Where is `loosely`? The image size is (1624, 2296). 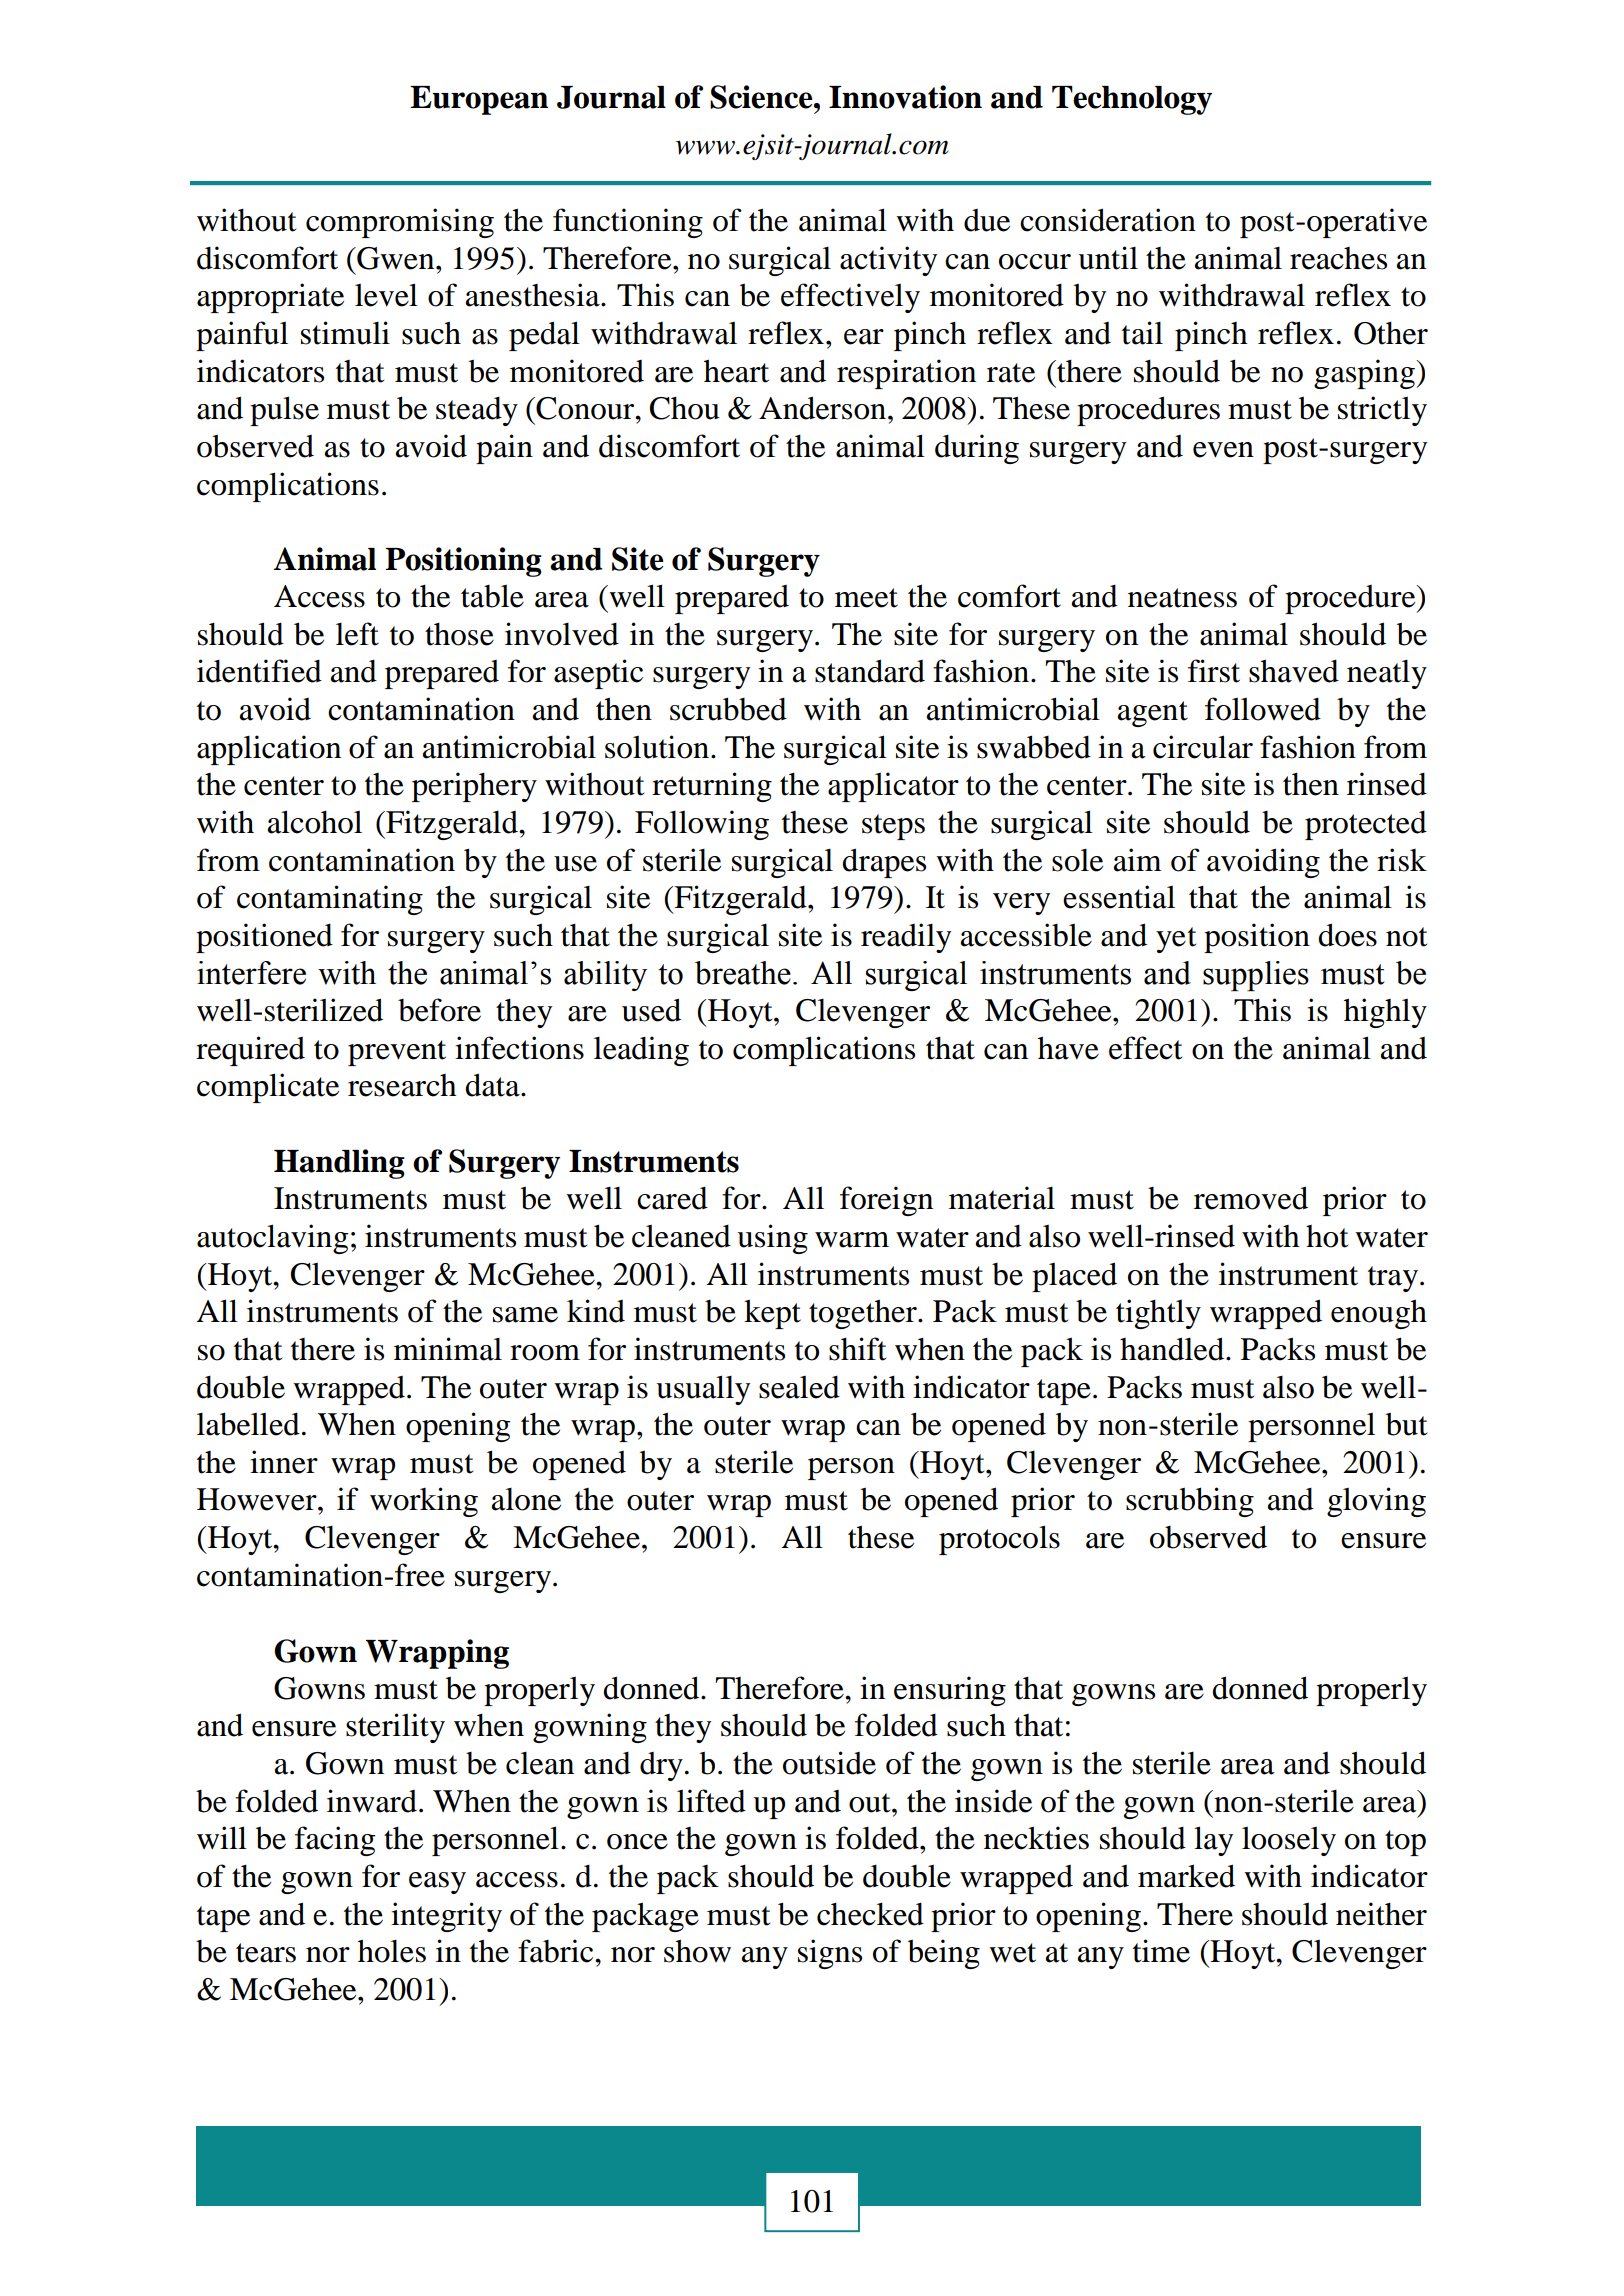
loosely is located at coordinates (1289, 1841).
